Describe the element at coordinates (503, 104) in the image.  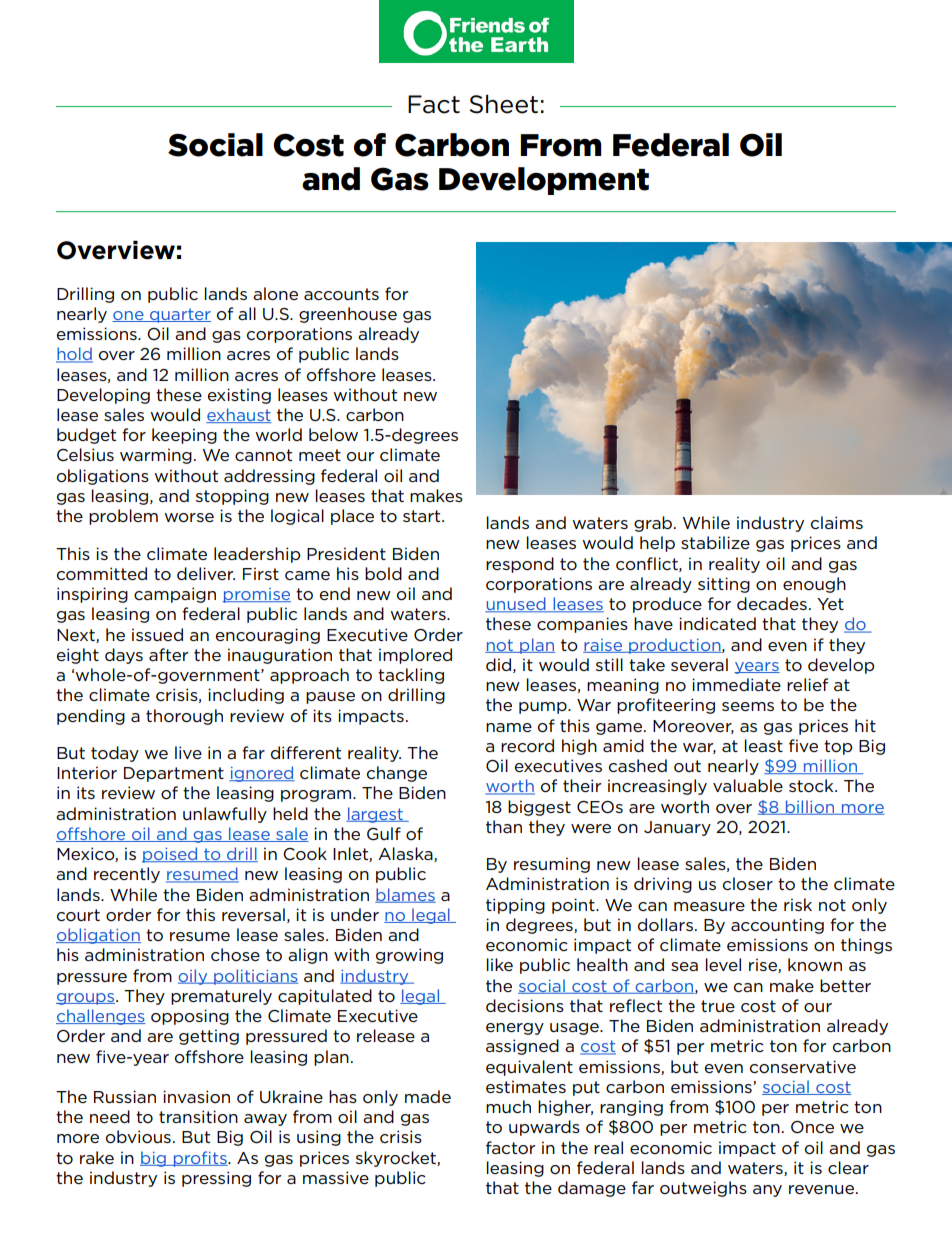
I see `Sheet` at that location.
